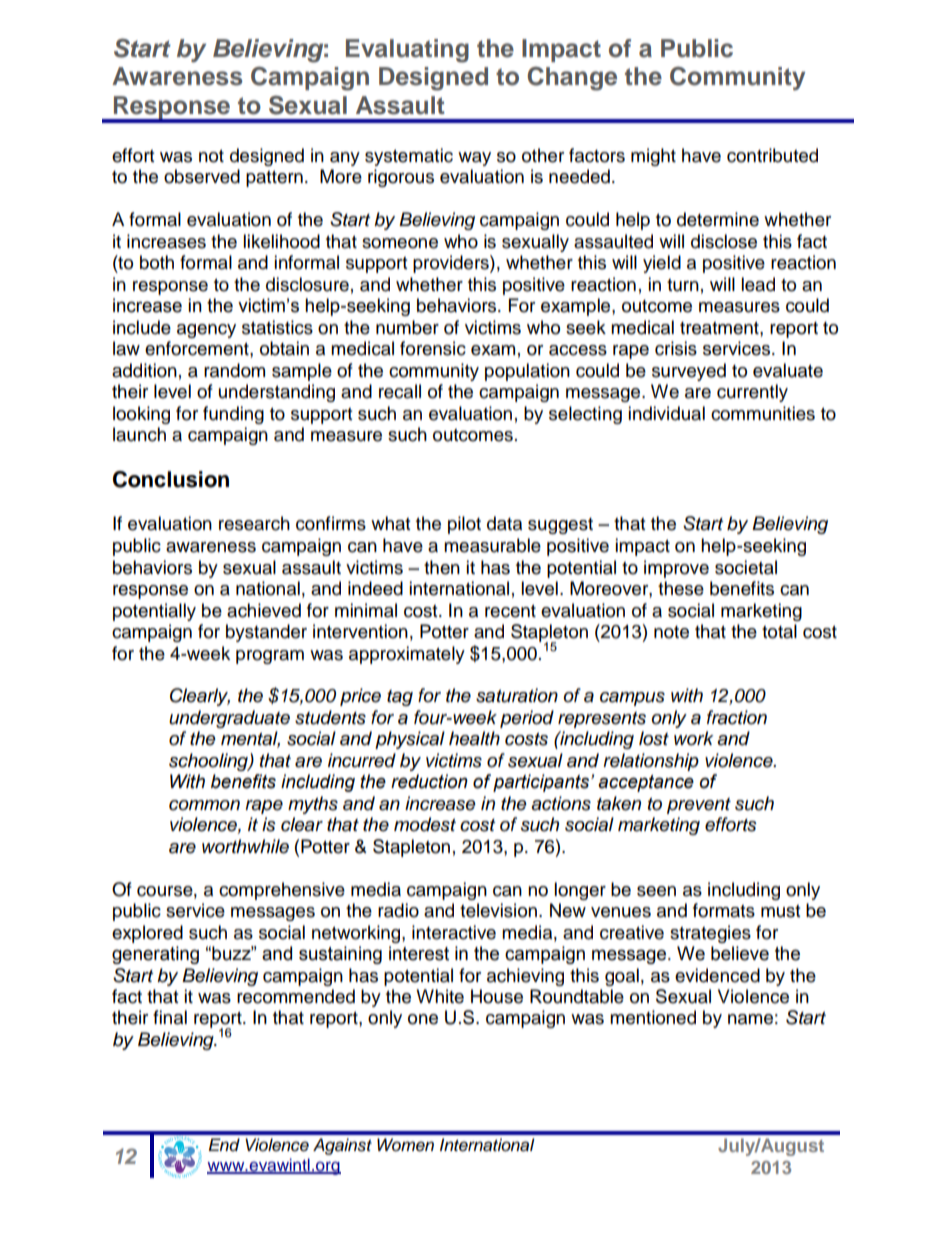  Describe the element at coordinates (233, 415) in the document. I see `funding` at that location.
